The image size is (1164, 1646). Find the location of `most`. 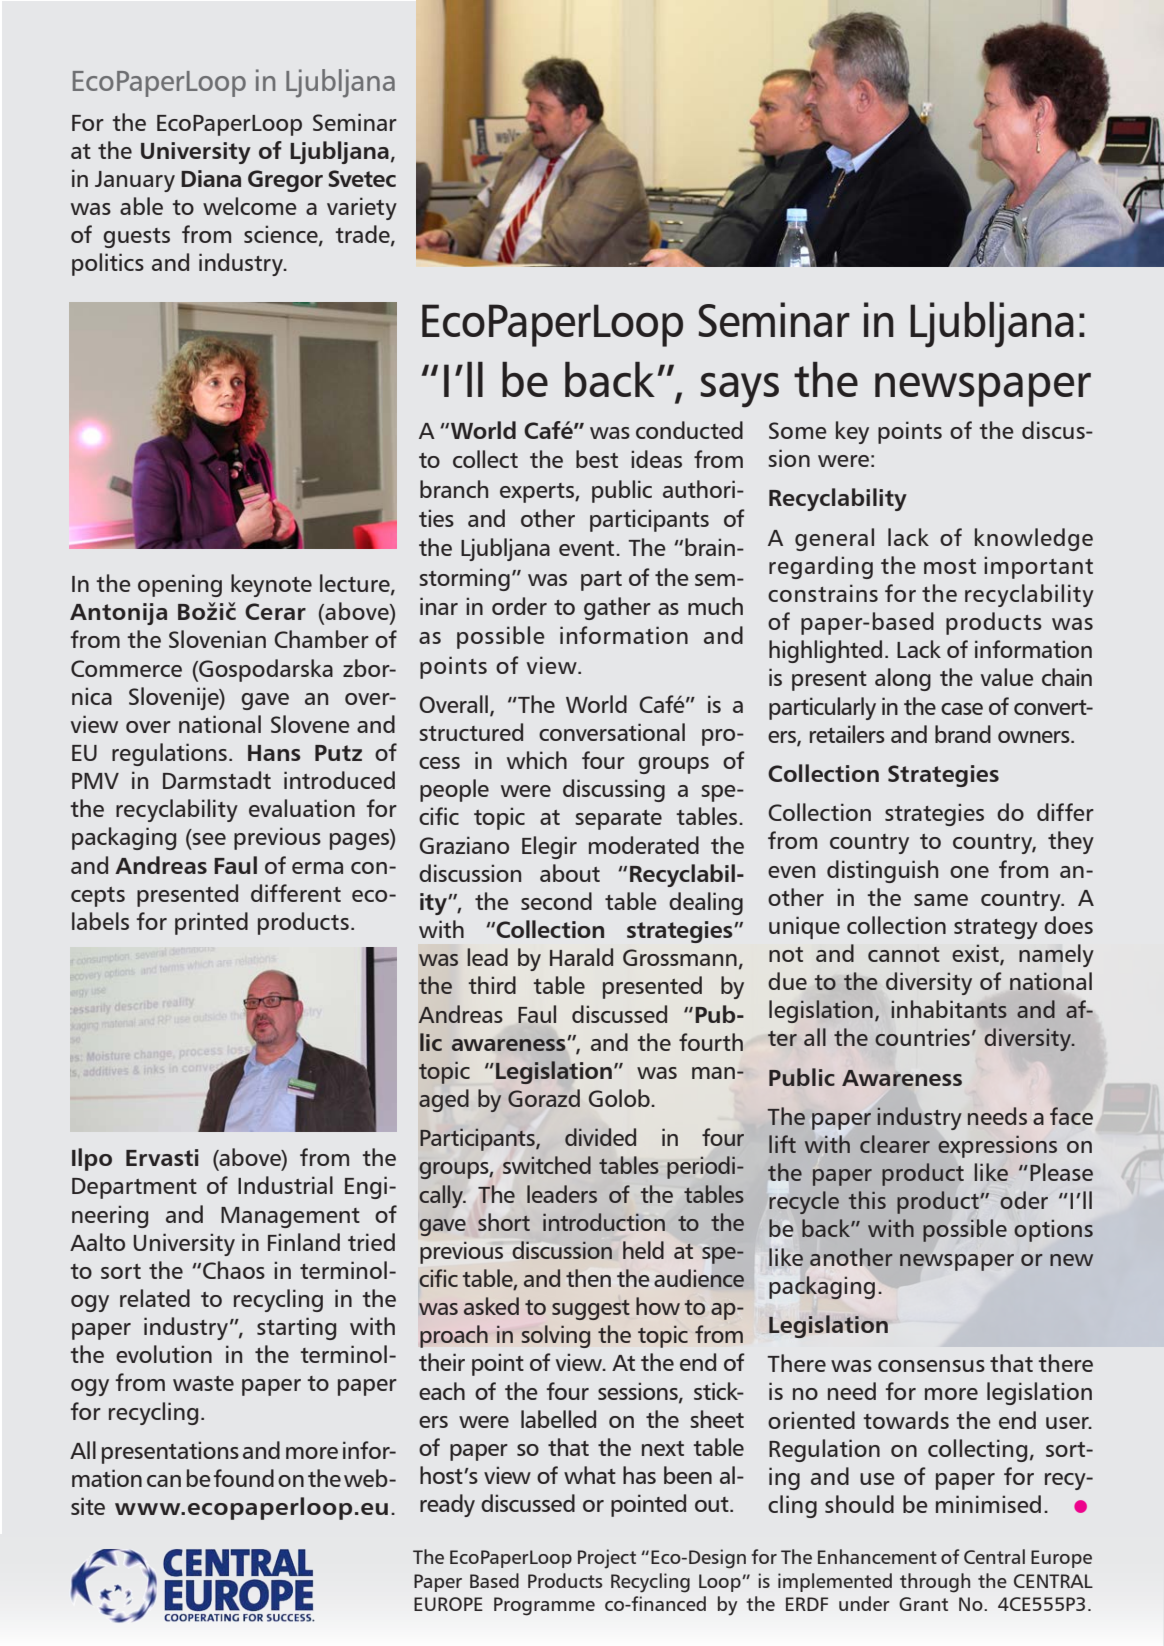

most is located at coordinates (950, 566).
